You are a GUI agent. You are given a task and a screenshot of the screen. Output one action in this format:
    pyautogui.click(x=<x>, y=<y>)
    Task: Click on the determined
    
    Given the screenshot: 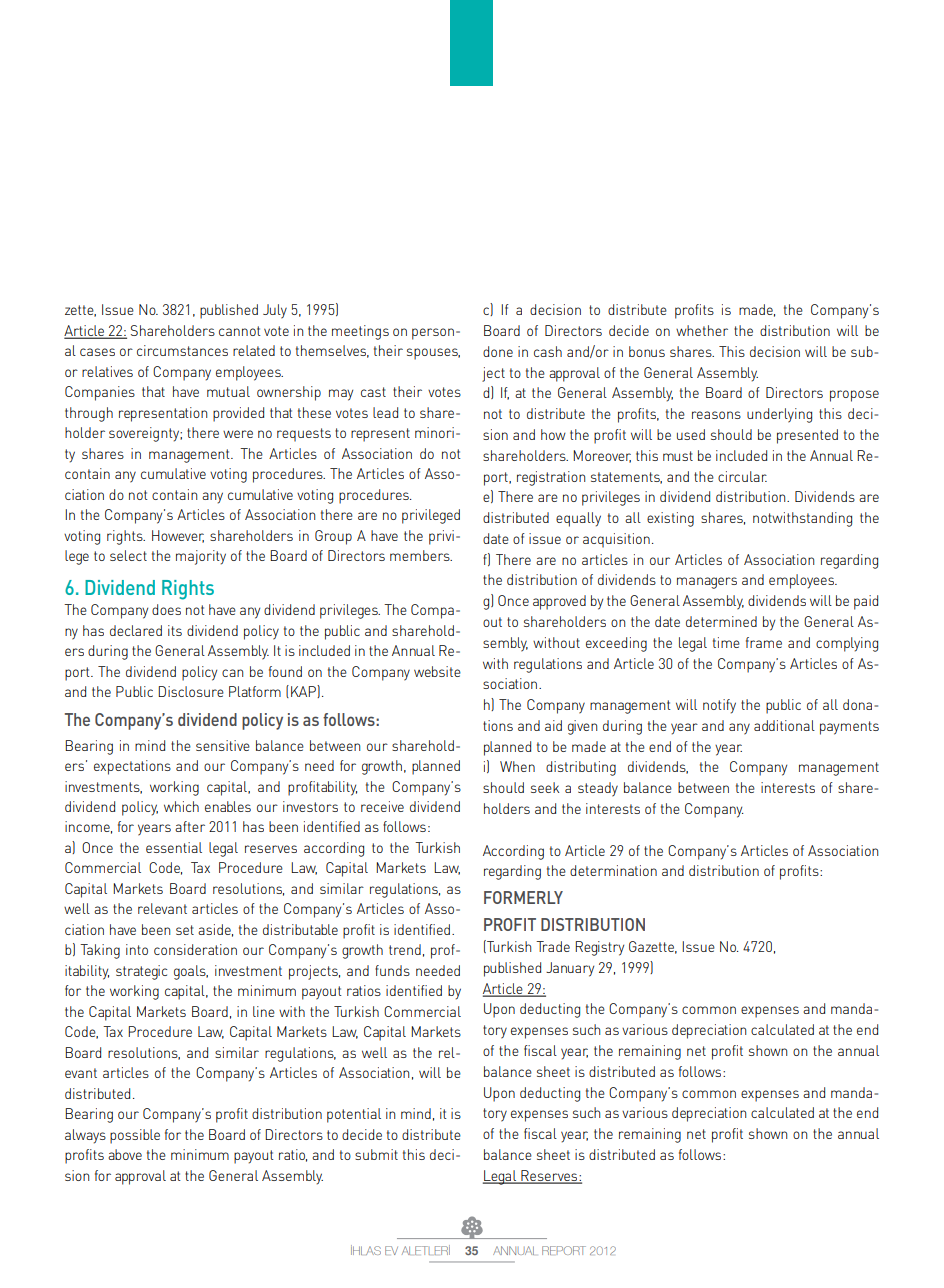 What is the action you would take?
    pyautogui.click(x=721, y=621)
